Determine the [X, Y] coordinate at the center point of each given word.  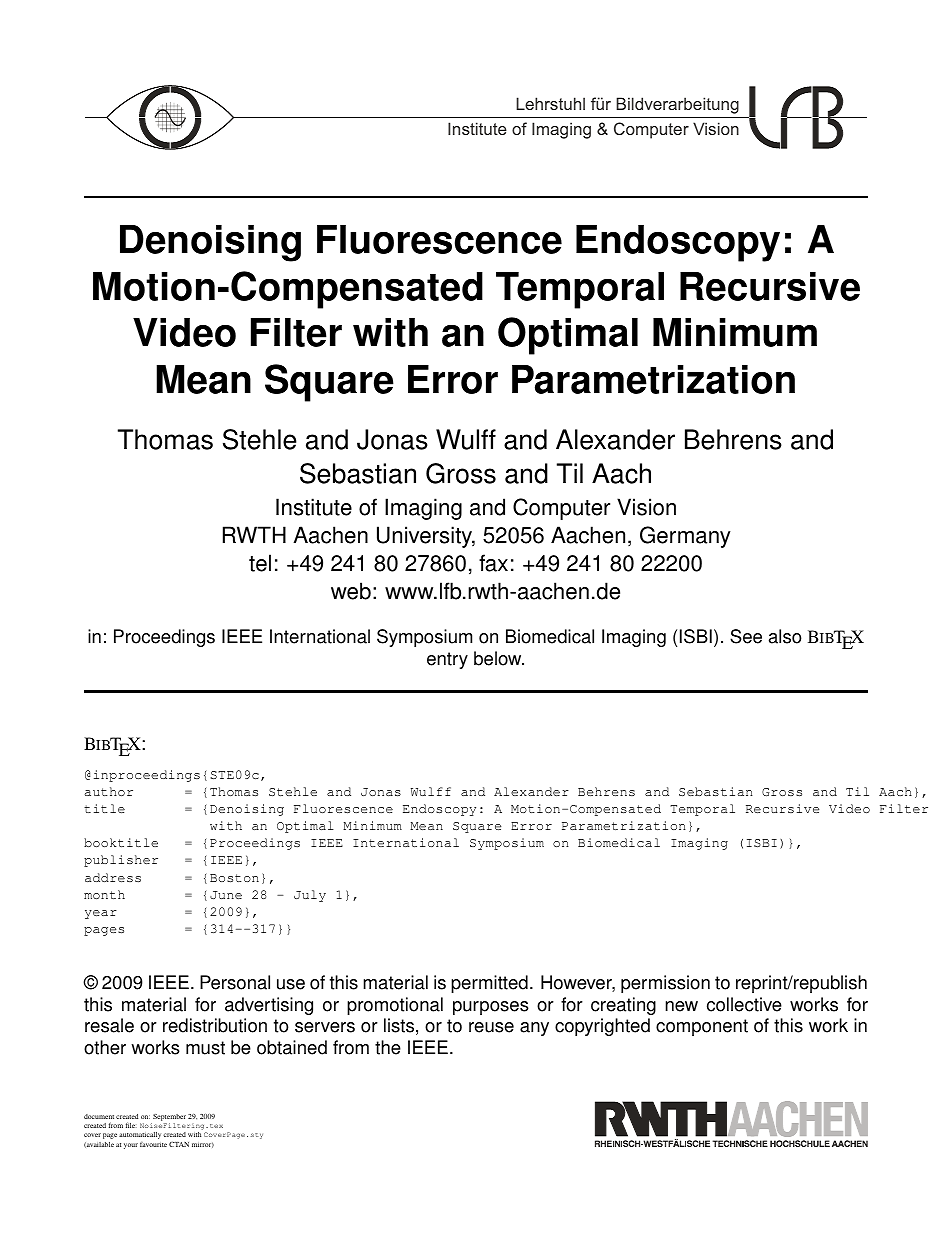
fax [493, 563]
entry [447, 660]
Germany [685, 537]
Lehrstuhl [550, 103]
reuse [491, 1027]
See [746, 636]
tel [260, 563]
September [169, 1117]
